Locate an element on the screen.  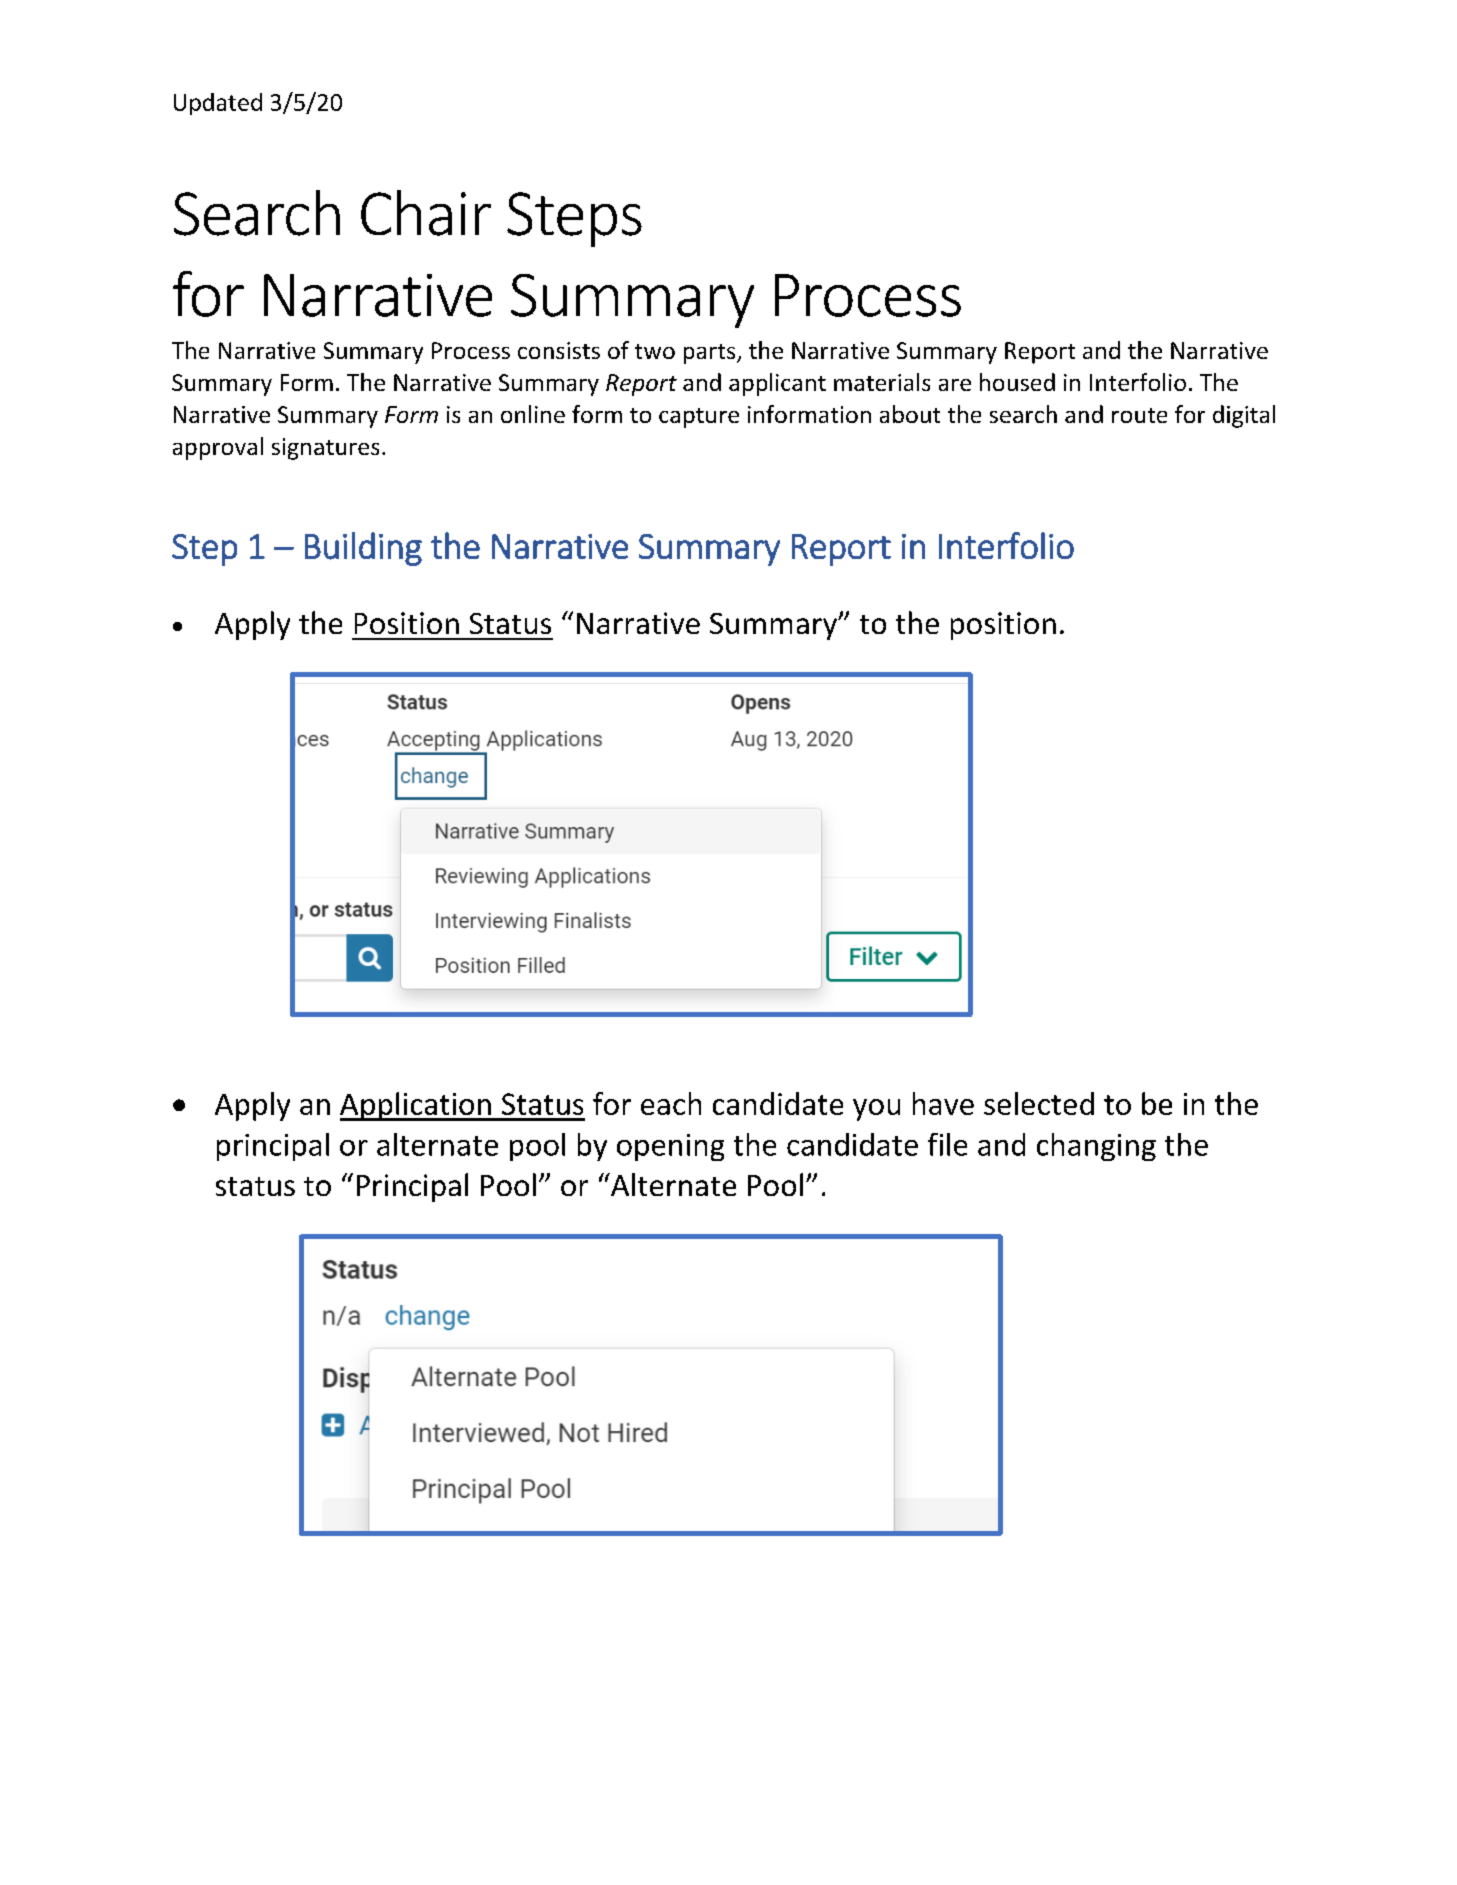
Application is located at coordinates (416, 1106).
